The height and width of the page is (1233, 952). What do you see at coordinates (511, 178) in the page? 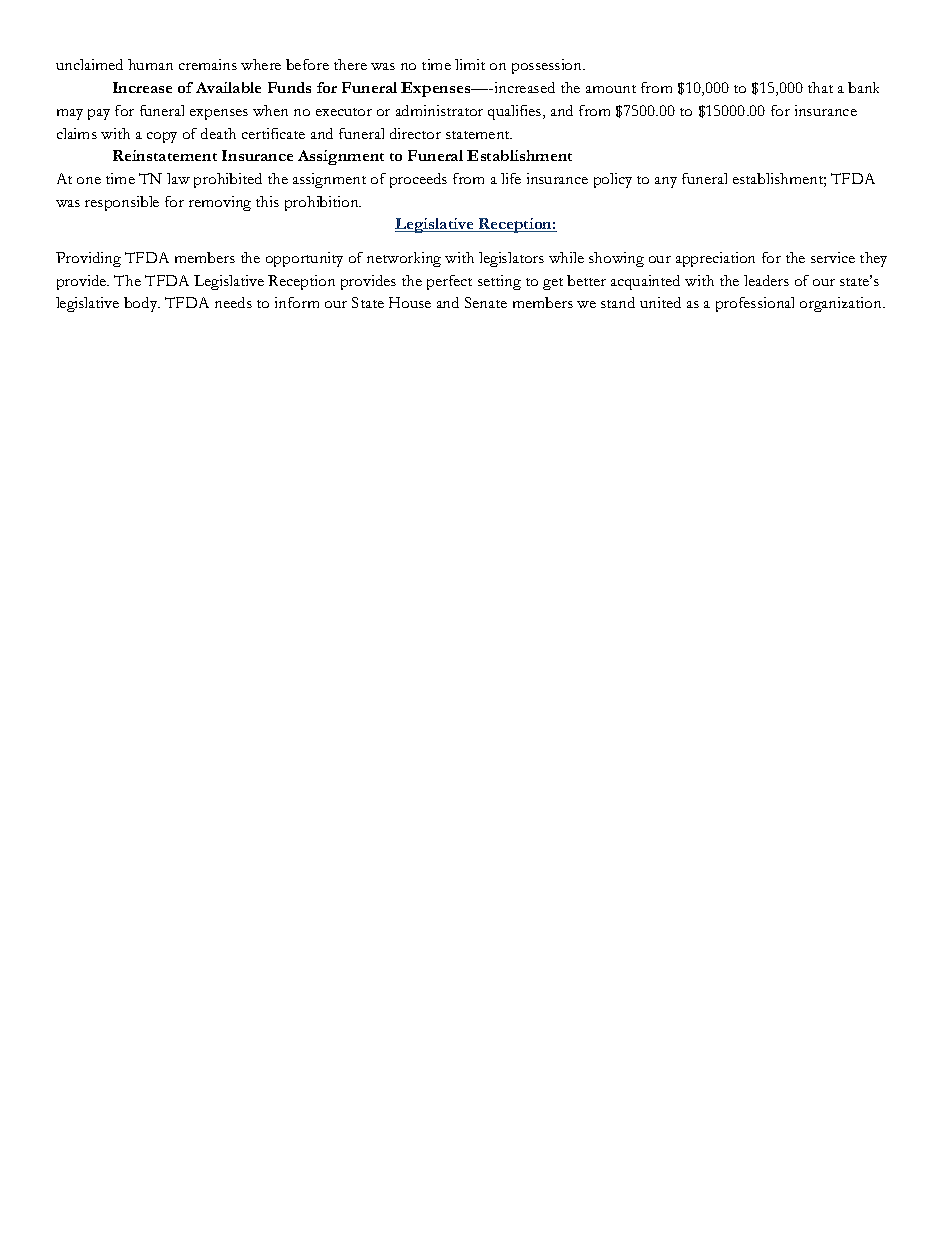
I see `life` at bounding box center [511, 178].
